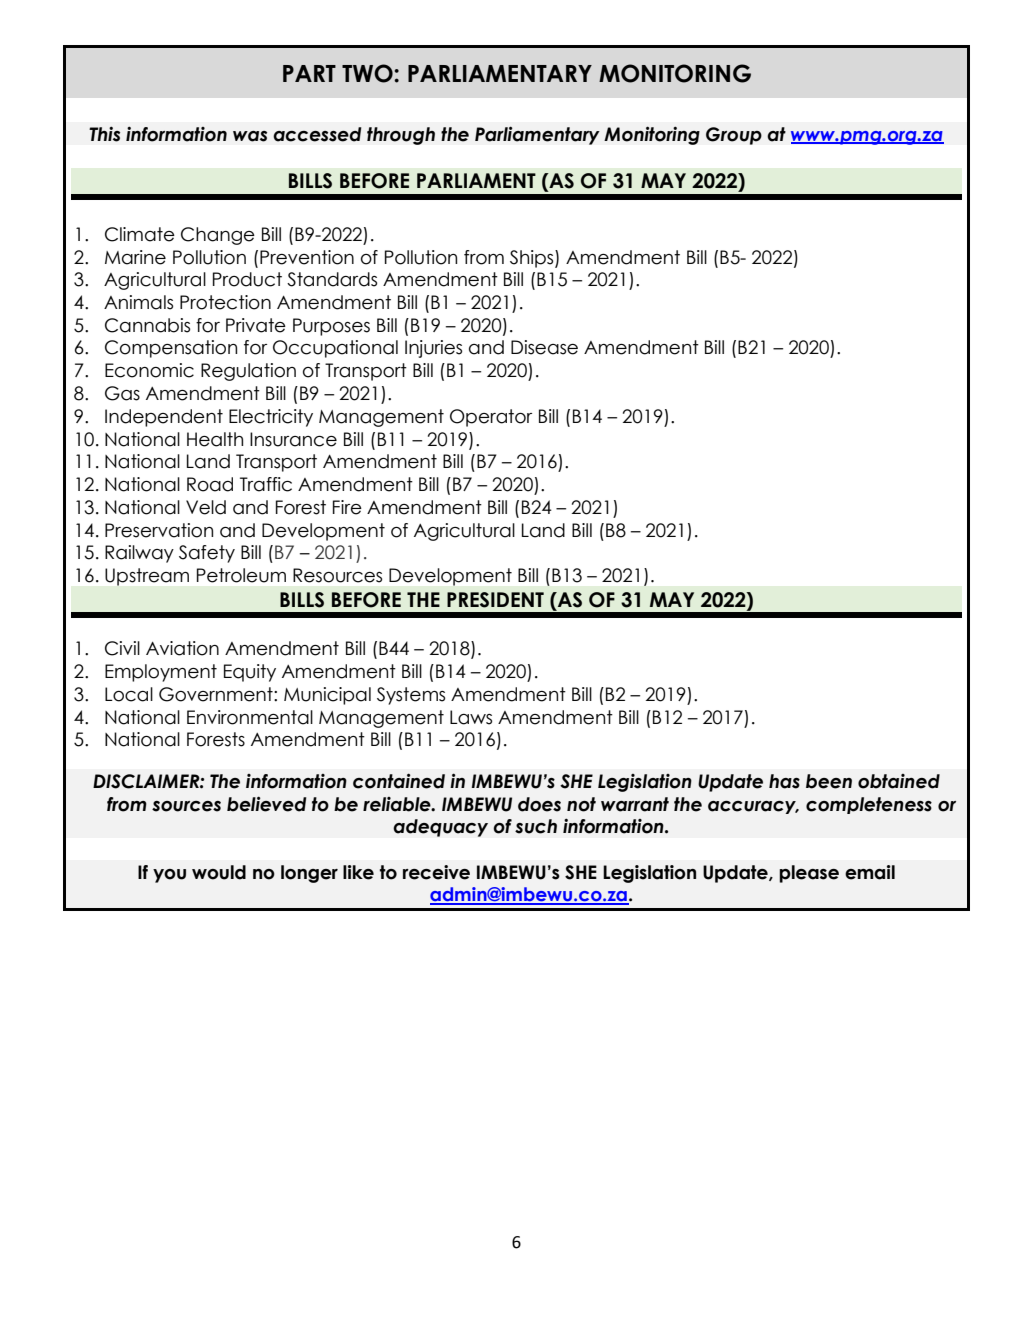 This screenshot has width=1033, height=1337. I want to click on please, so click(809, 874).
